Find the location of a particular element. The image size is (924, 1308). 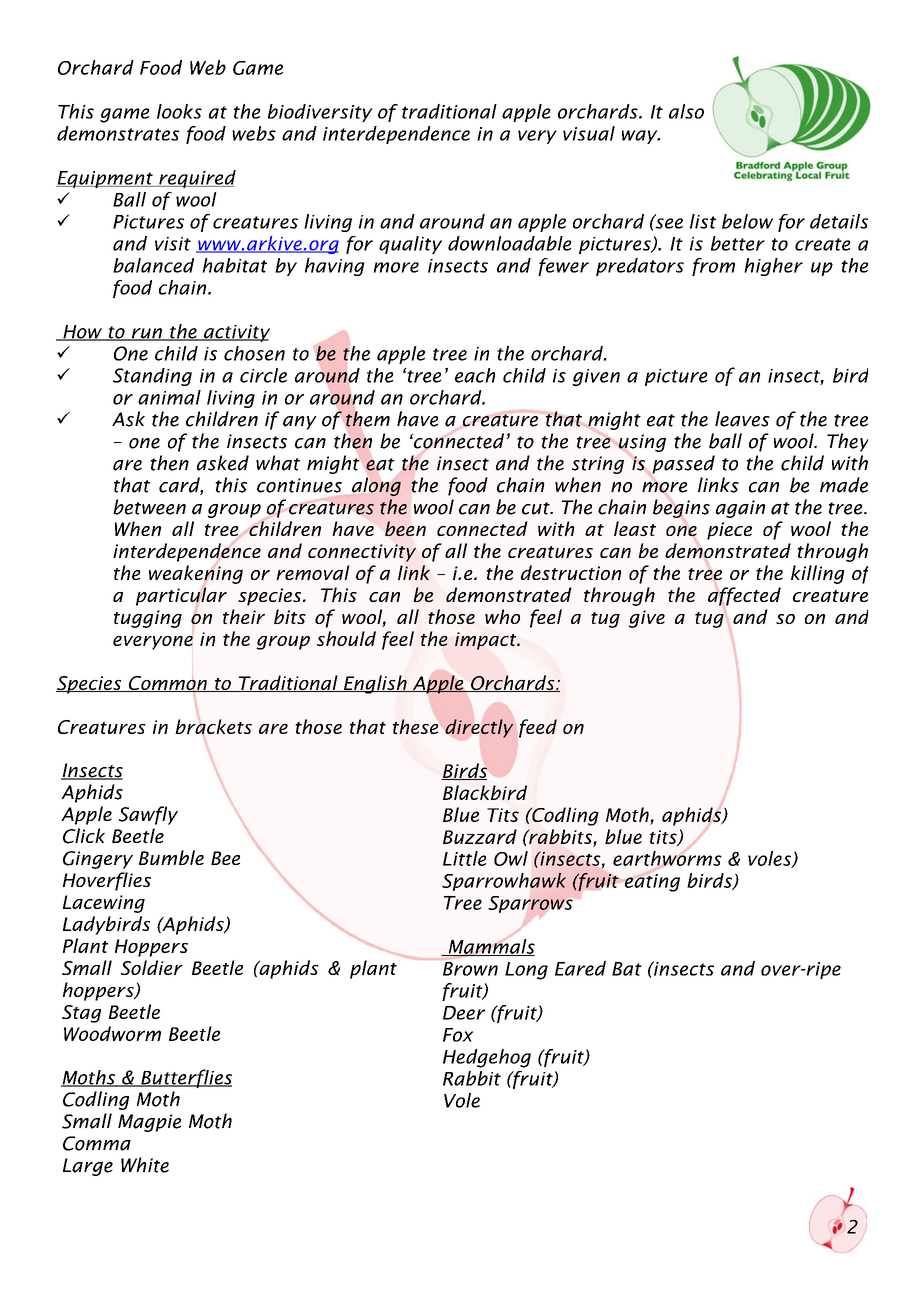

Bat is located at coordinates (627, 969).
